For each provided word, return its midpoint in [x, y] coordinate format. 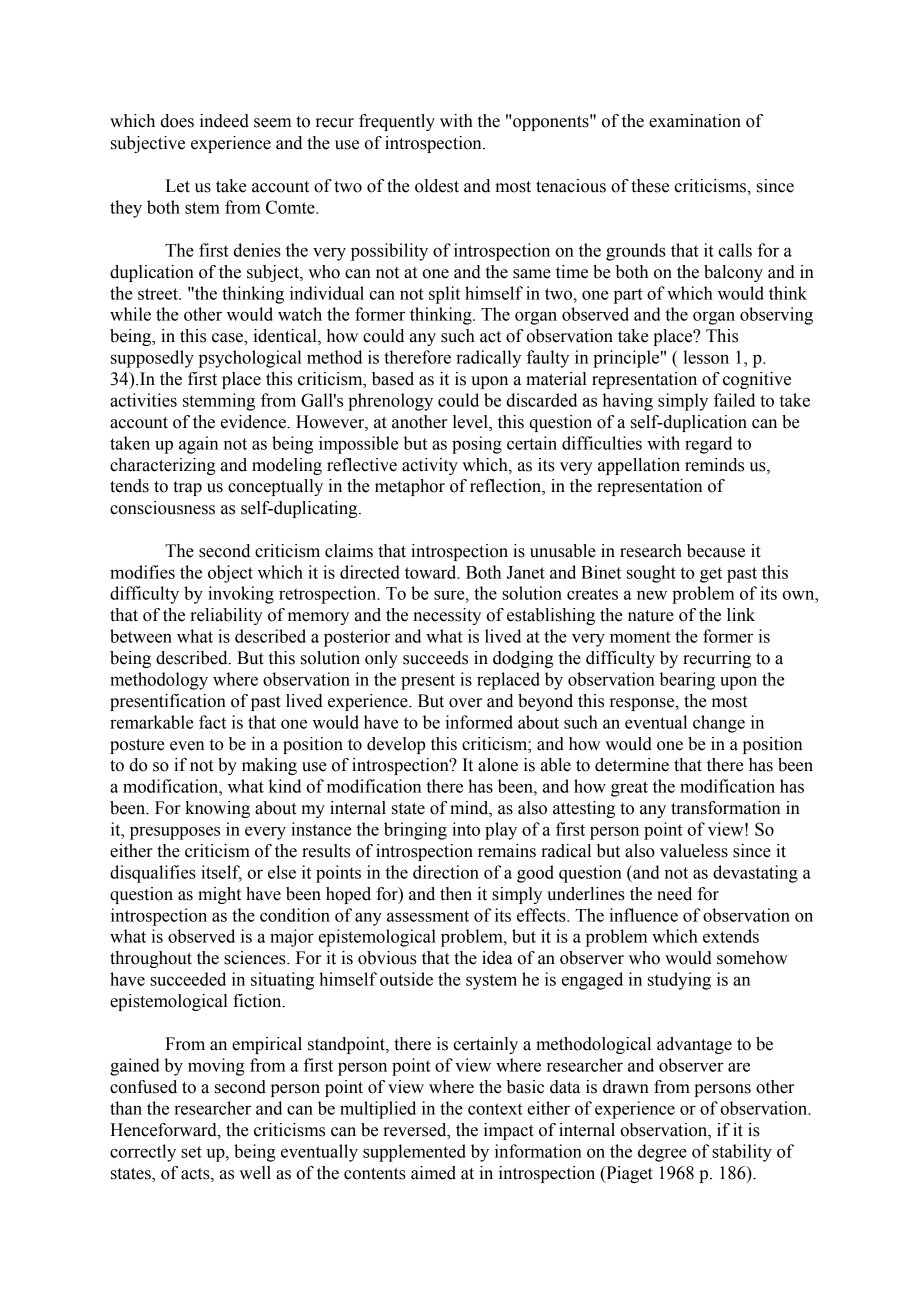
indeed [224, 121]
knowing [217, 809]
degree [662, 1153]
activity [430, 466]
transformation [725, 808]
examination [695, 121]
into [466, 829]
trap [187, 488]
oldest [437, 186]
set [191, 1152]
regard [708, 445]
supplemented [414, 1153]
